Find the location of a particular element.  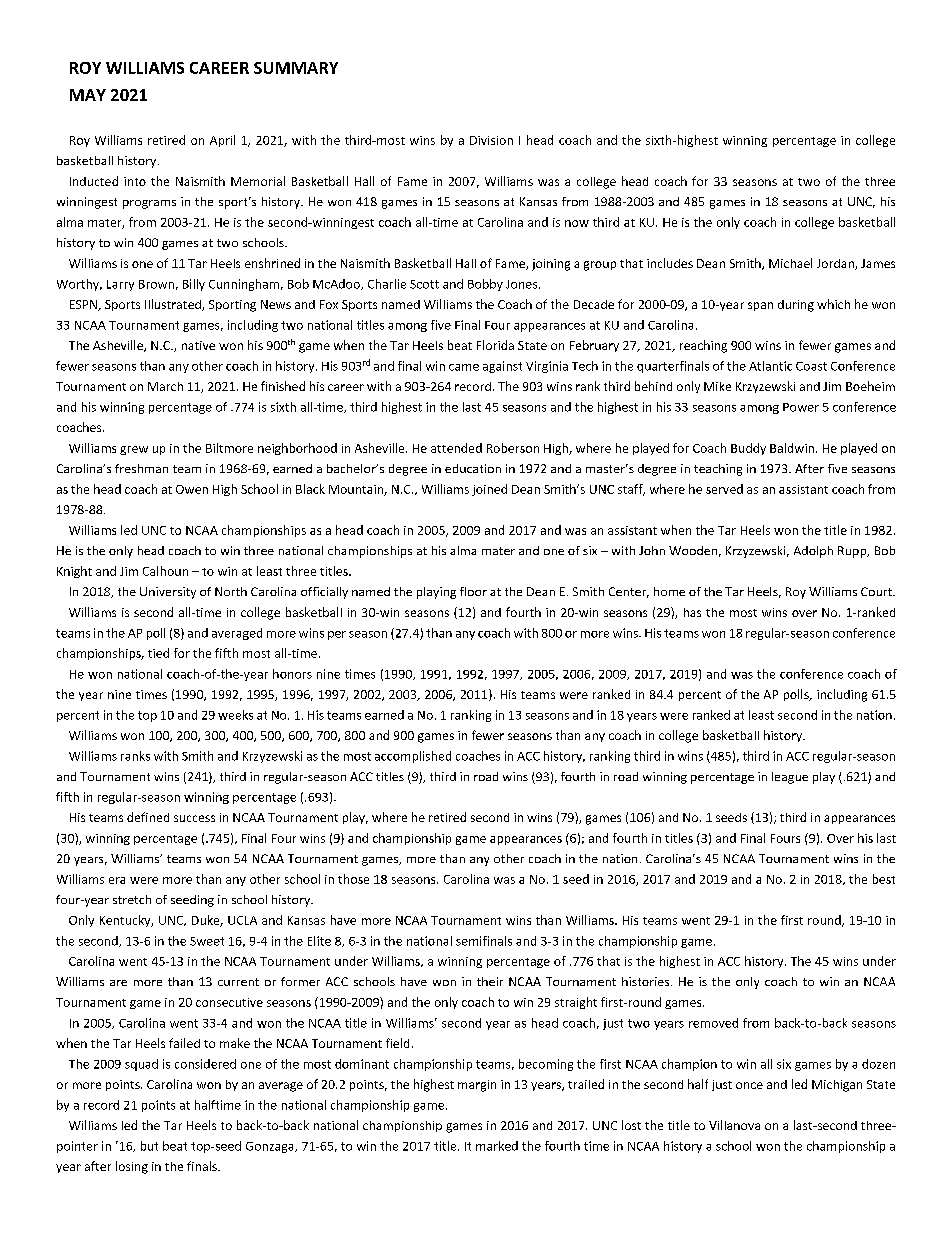

April is located at coordinates (222, 141).
